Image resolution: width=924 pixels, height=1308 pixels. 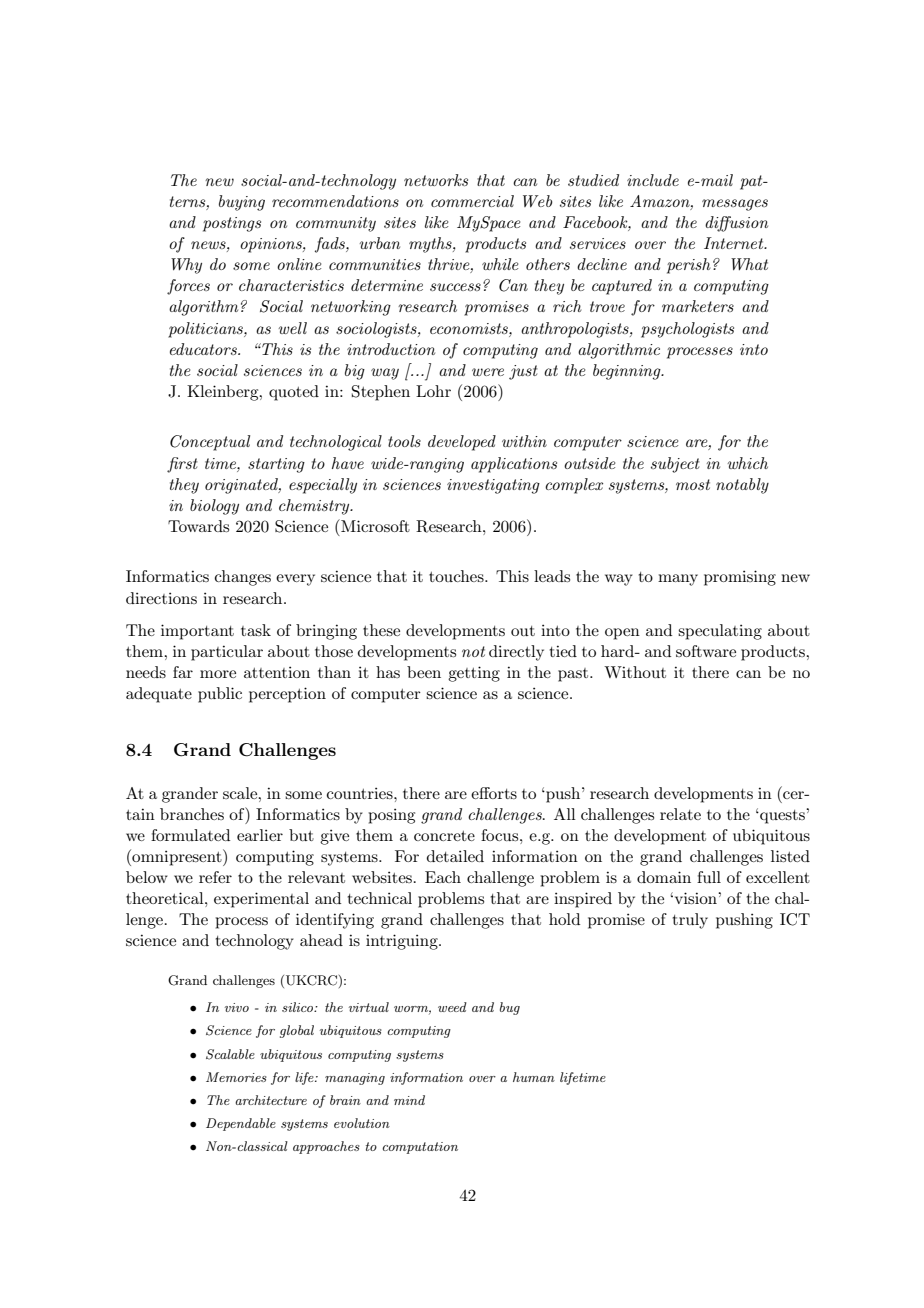 What do you see at coordinates (706, 651) in the page?
I see `software` at bounding box center [706, 651].
